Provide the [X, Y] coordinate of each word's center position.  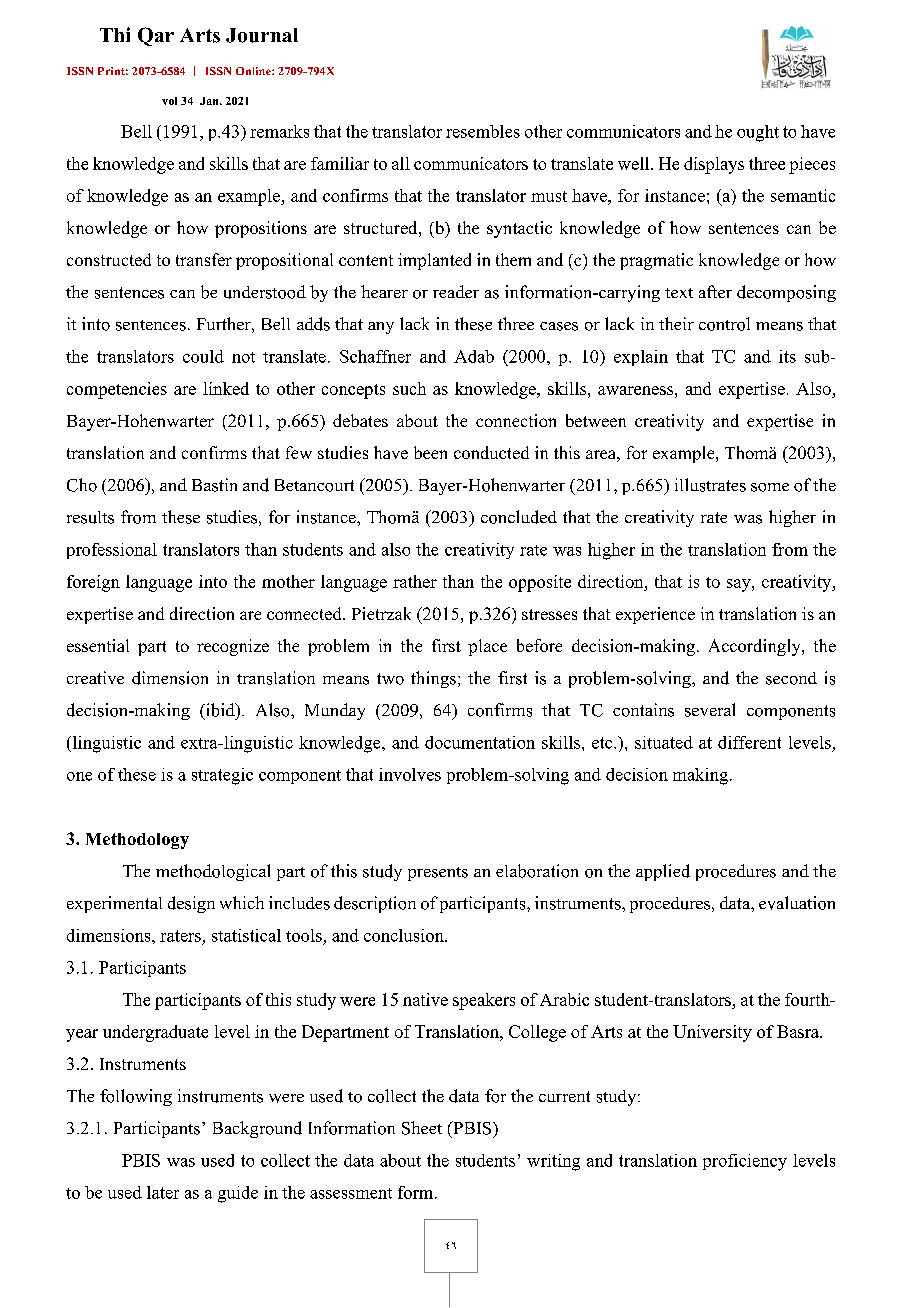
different [749, 742]
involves [410, 774]
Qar [156, 36]
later [163, 1192]
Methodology [137, 841]
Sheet [422, 1128]
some [770, 487]
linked [226, 388]
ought [758, 133]
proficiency [745, 1162]
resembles [483, 131]
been [430, 452]
